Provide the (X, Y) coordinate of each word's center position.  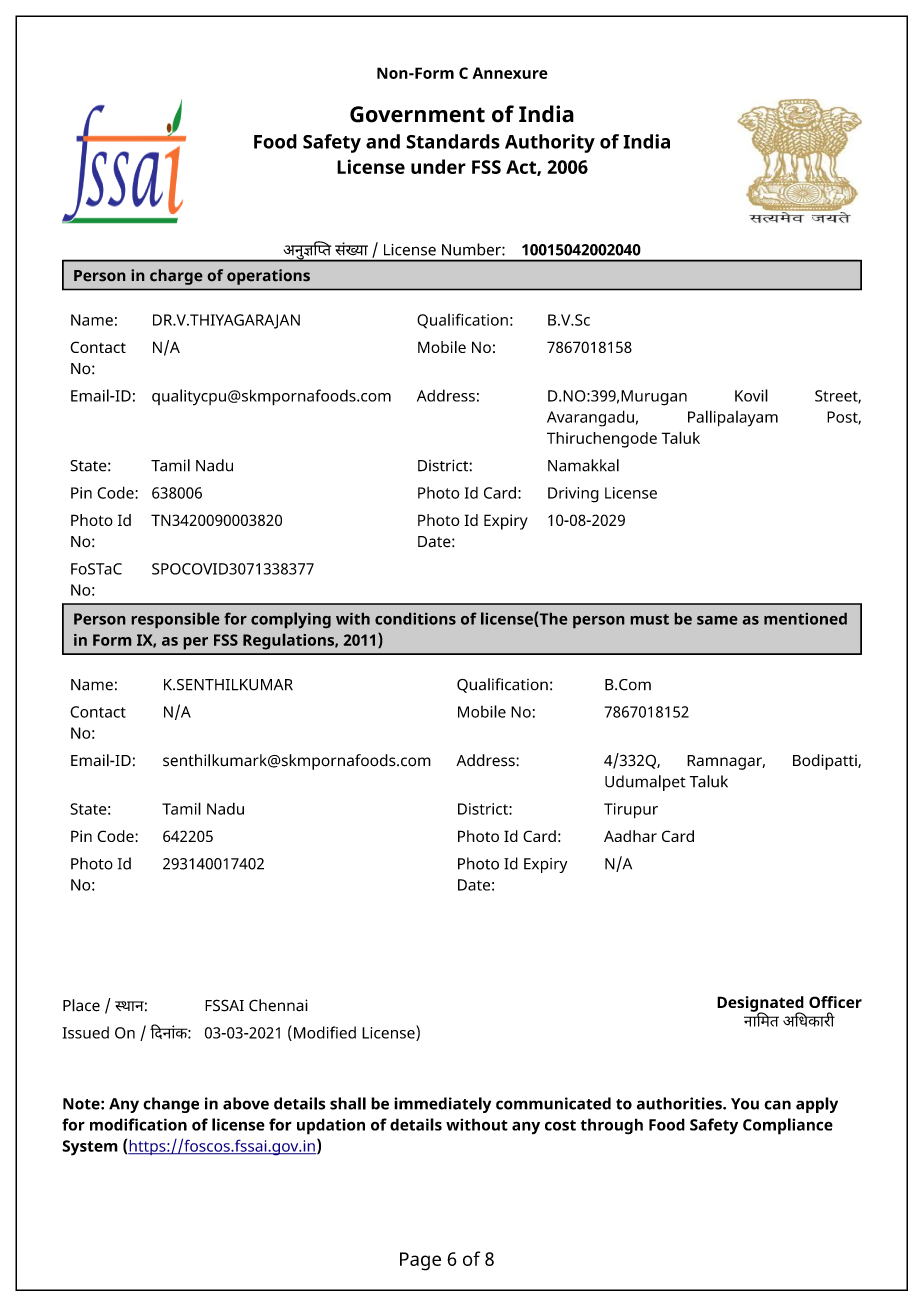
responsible (175, 620)
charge (176, 277)
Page (420, 1261)
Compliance (788, 1126)
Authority (550, 143)
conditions (415, 618)
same (717, 620)
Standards (453, 141)
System (90, 1148)
